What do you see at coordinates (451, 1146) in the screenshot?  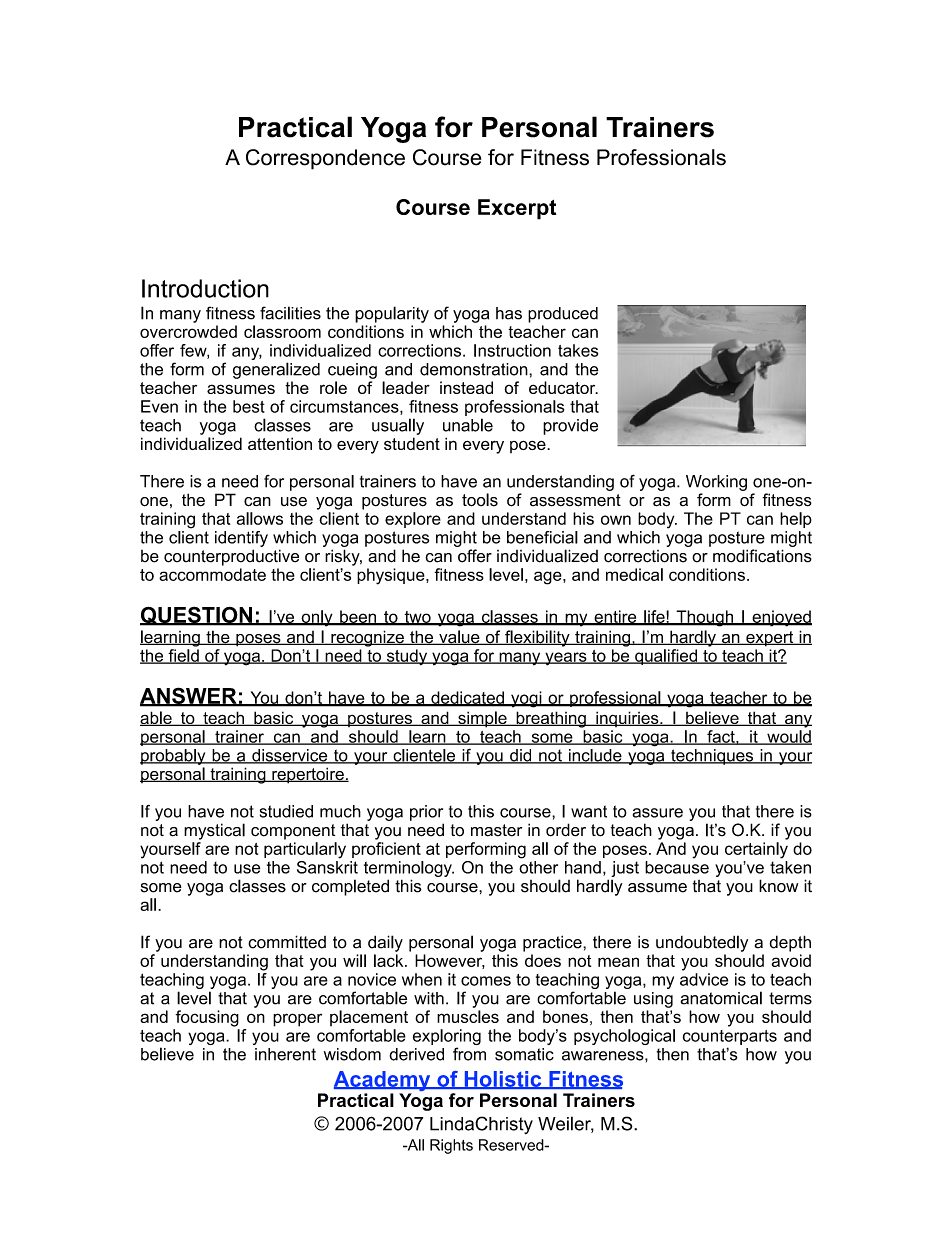 I see `Rights` at bounding box center [451, 1146].
